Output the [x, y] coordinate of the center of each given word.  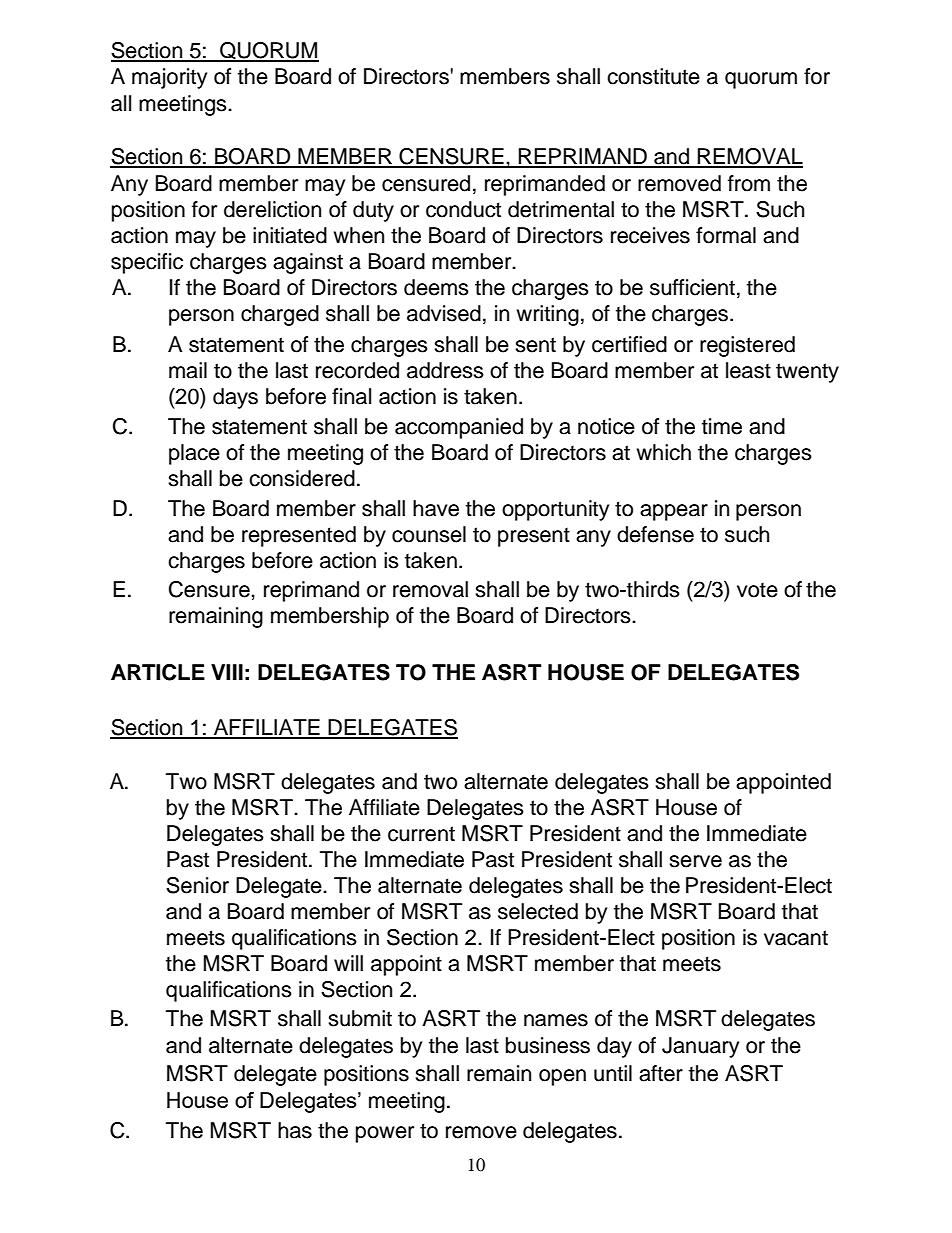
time [722, 426]
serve [695, 861]
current [421, 834]
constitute [653, 76]
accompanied [459, 428]
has [295, 1130]
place [194, 454]
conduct [463, 209]
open [562, 1077]
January [700, 1047]
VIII [227, 672]
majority [169, 78]
